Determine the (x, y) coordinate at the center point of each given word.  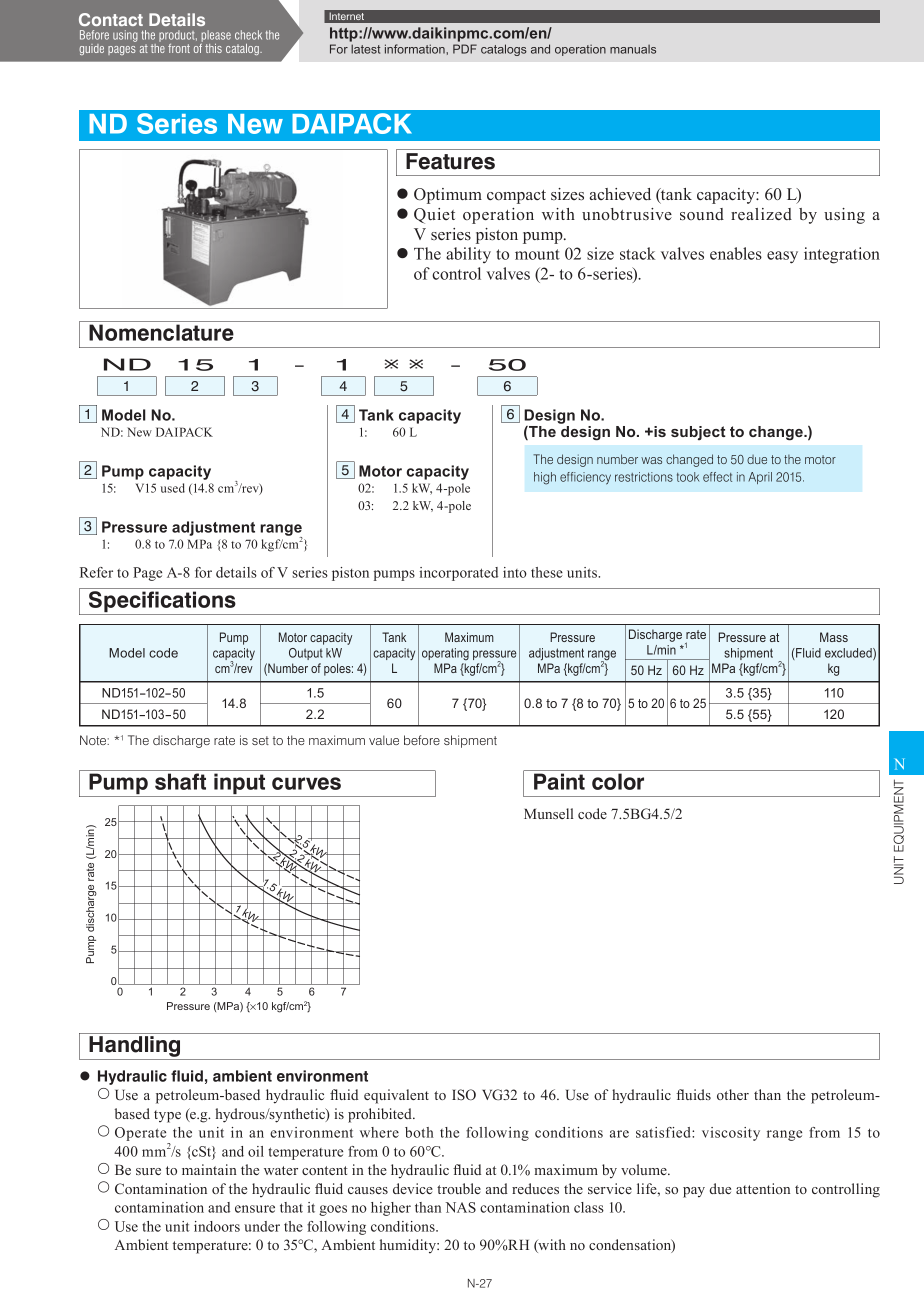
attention (763, 1188)
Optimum (448, 196)
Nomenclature (161, 332)
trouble (459, 1188)
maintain (209, 1169)
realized (761, 214)
